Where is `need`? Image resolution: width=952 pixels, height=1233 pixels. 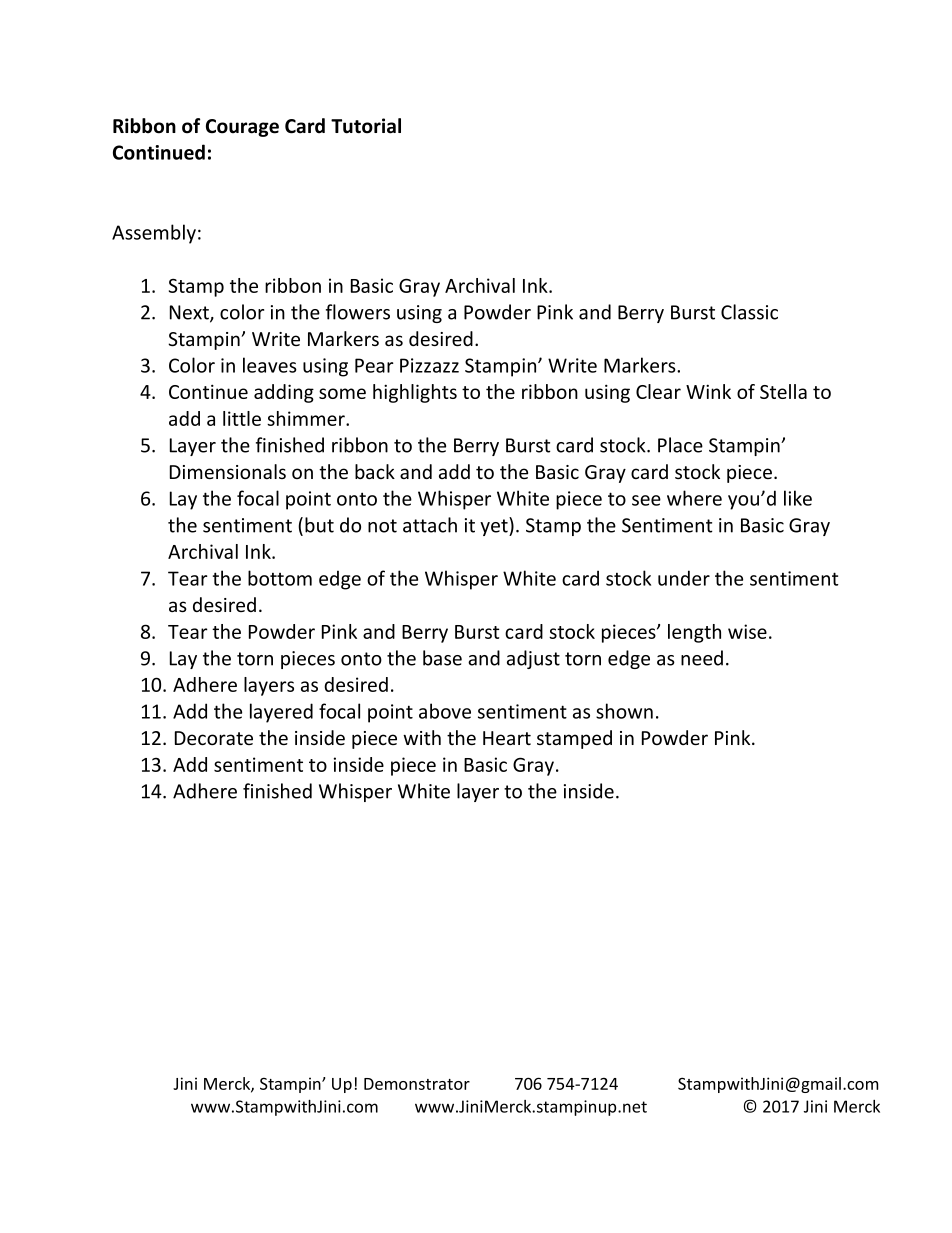
need is located at coordinates (702, 658).
